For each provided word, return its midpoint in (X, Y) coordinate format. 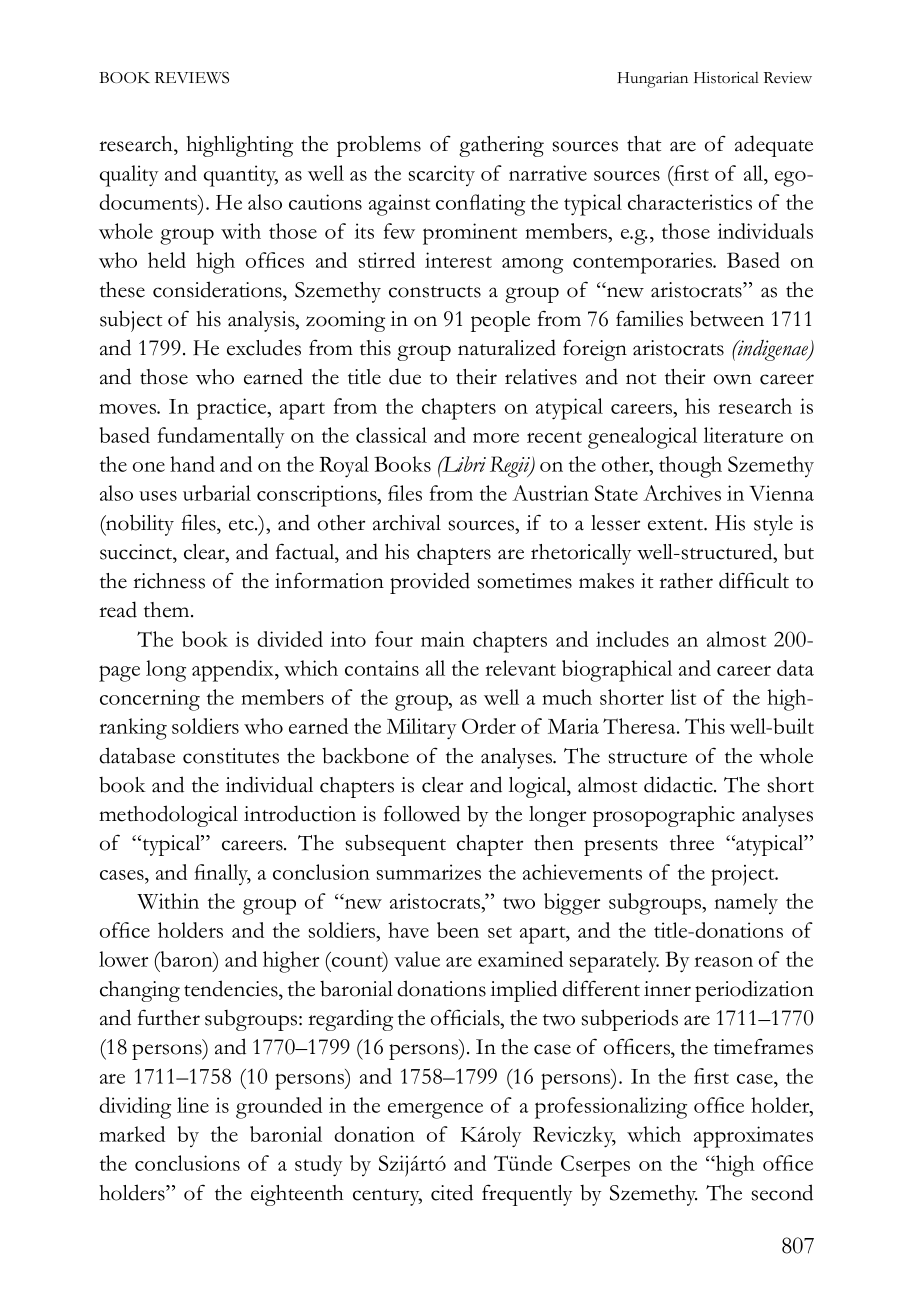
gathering (501, 146)
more (496, 438)
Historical (726, 78)
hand (192, 464)
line (193, 1105)
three (692, 843)
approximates (753, 1137)
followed (422, 813)
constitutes (231, 756)
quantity (241, 176)
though (690, 467)
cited (452, 1192)
